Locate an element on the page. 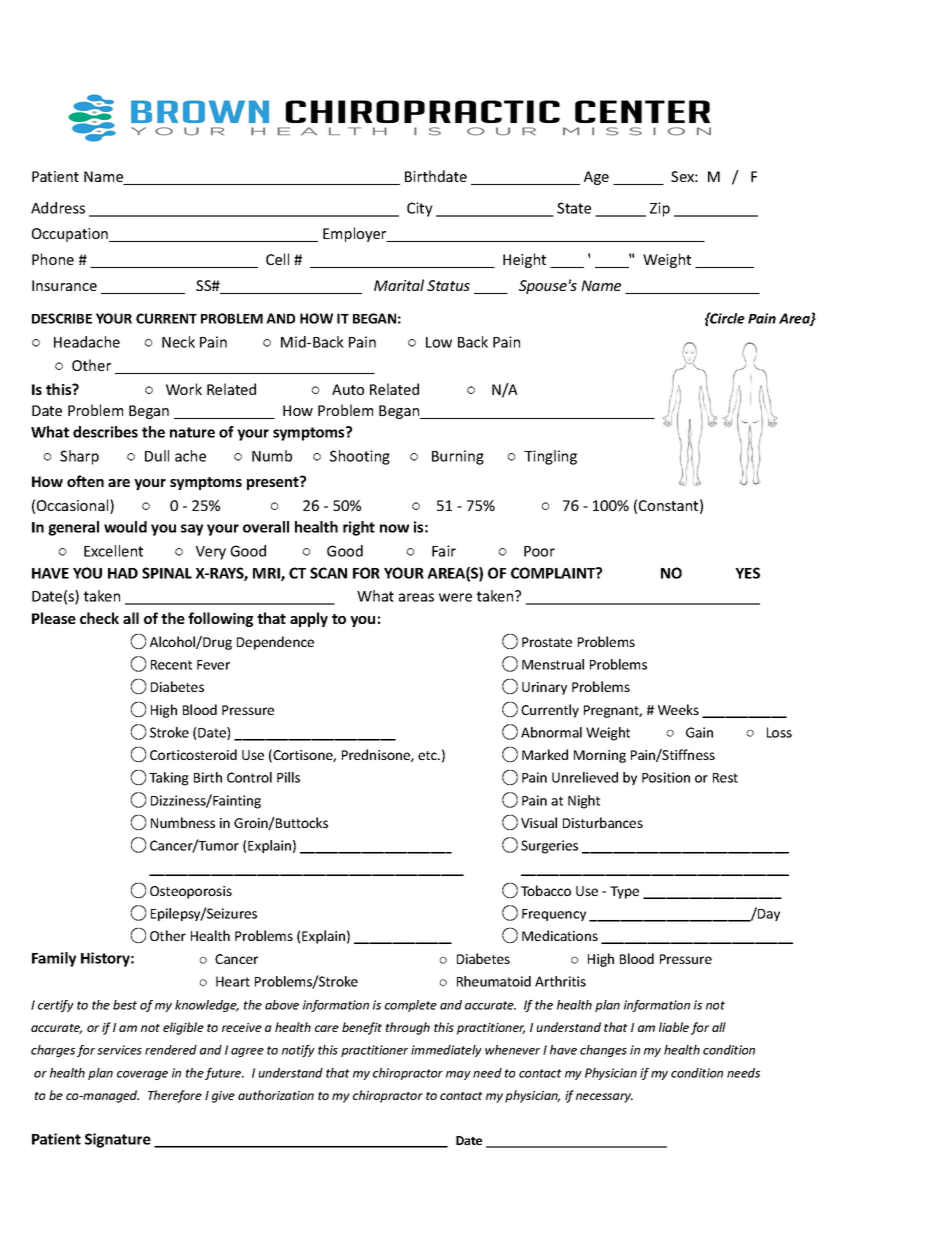  may is located at coordinates (458, 1075).
